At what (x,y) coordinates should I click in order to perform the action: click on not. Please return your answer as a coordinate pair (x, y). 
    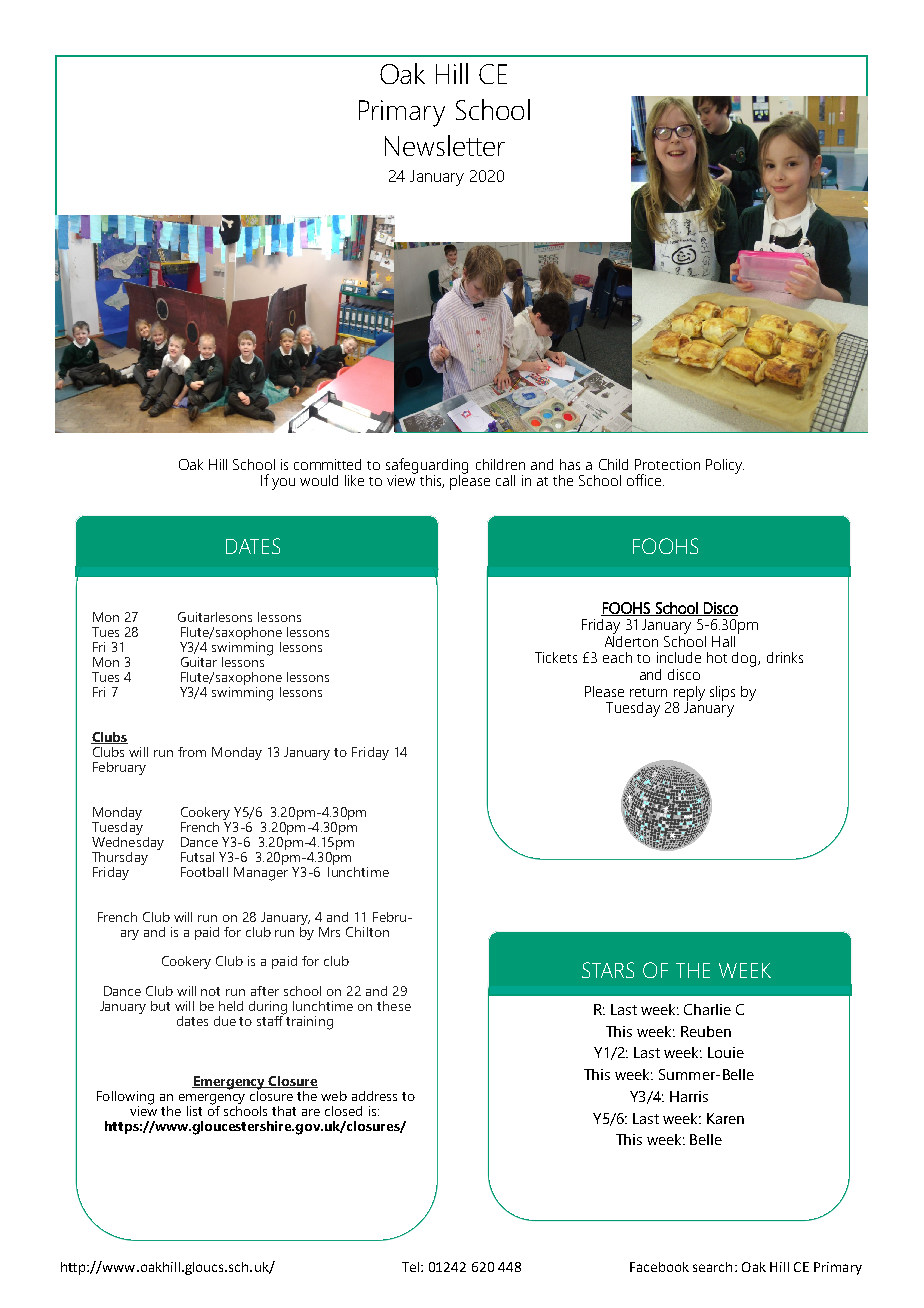
    Looking at the image, I should click on (210, 991).
